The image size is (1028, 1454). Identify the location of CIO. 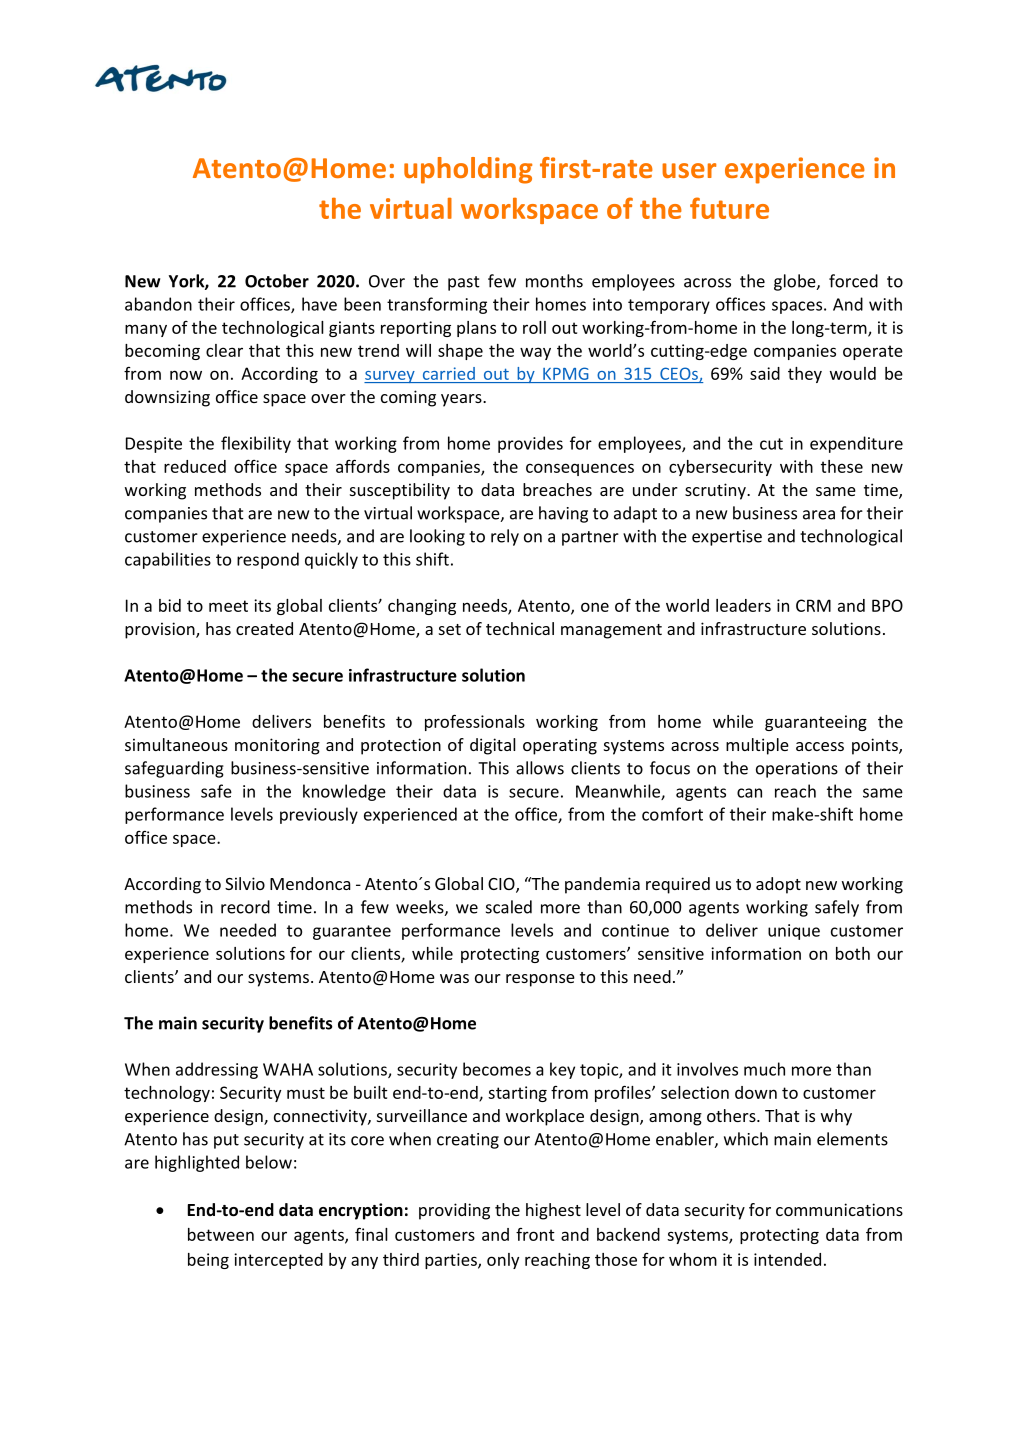
(502, 885).
